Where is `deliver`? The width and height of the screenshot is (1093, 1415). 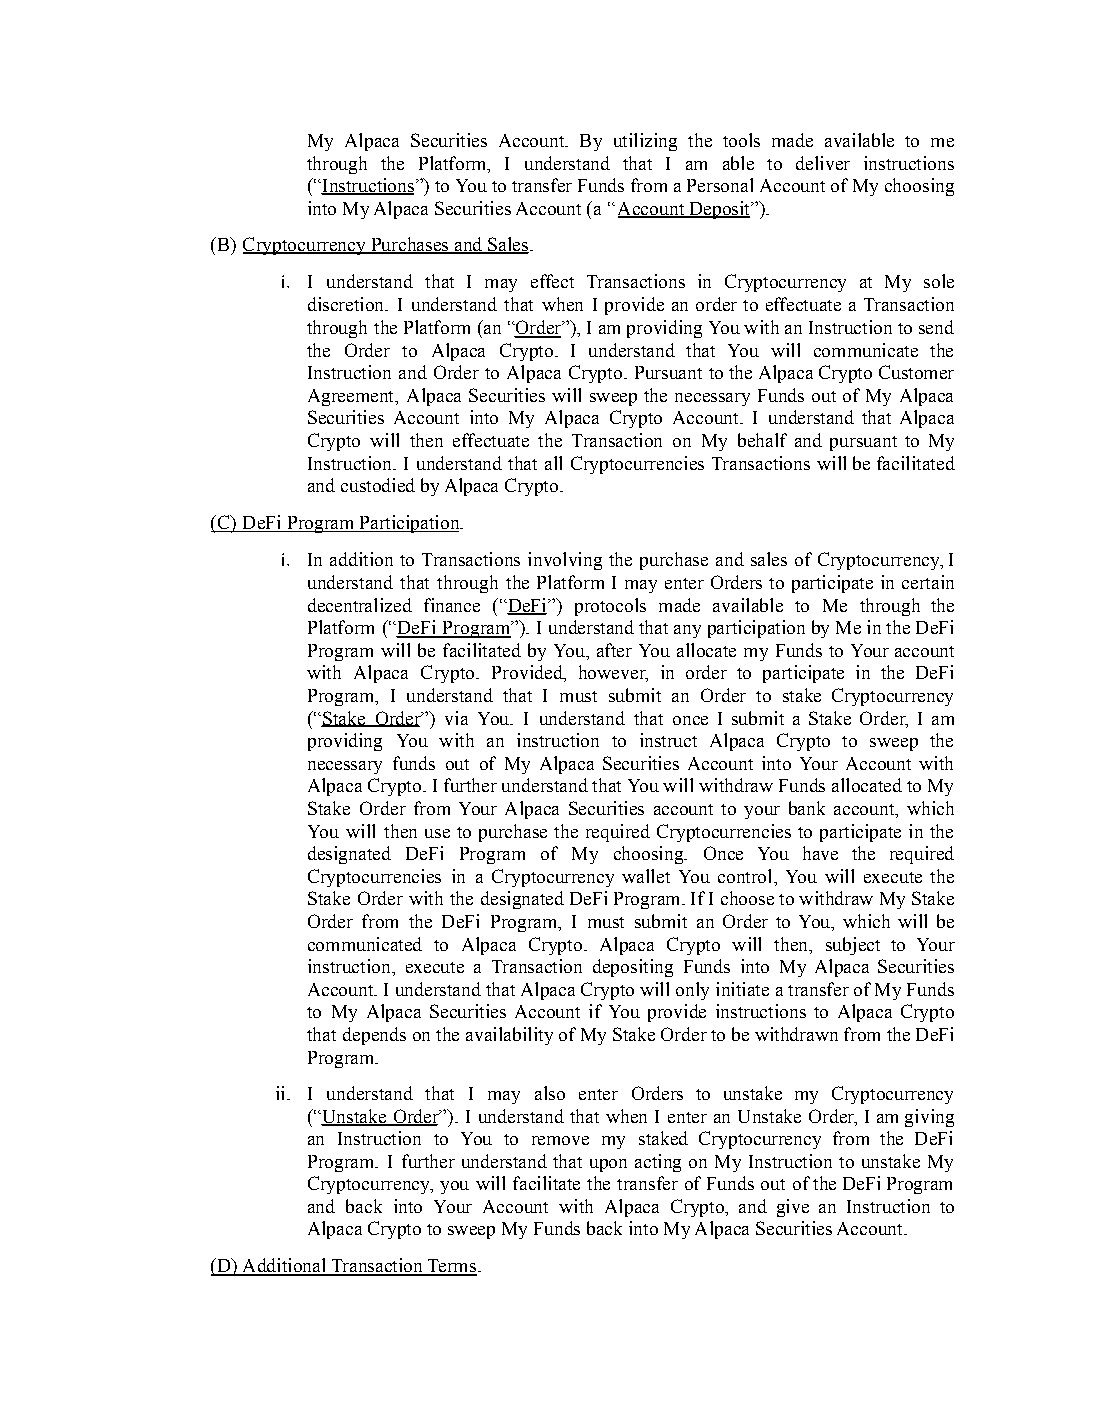
deliver is located at coordinates (823, 163).
